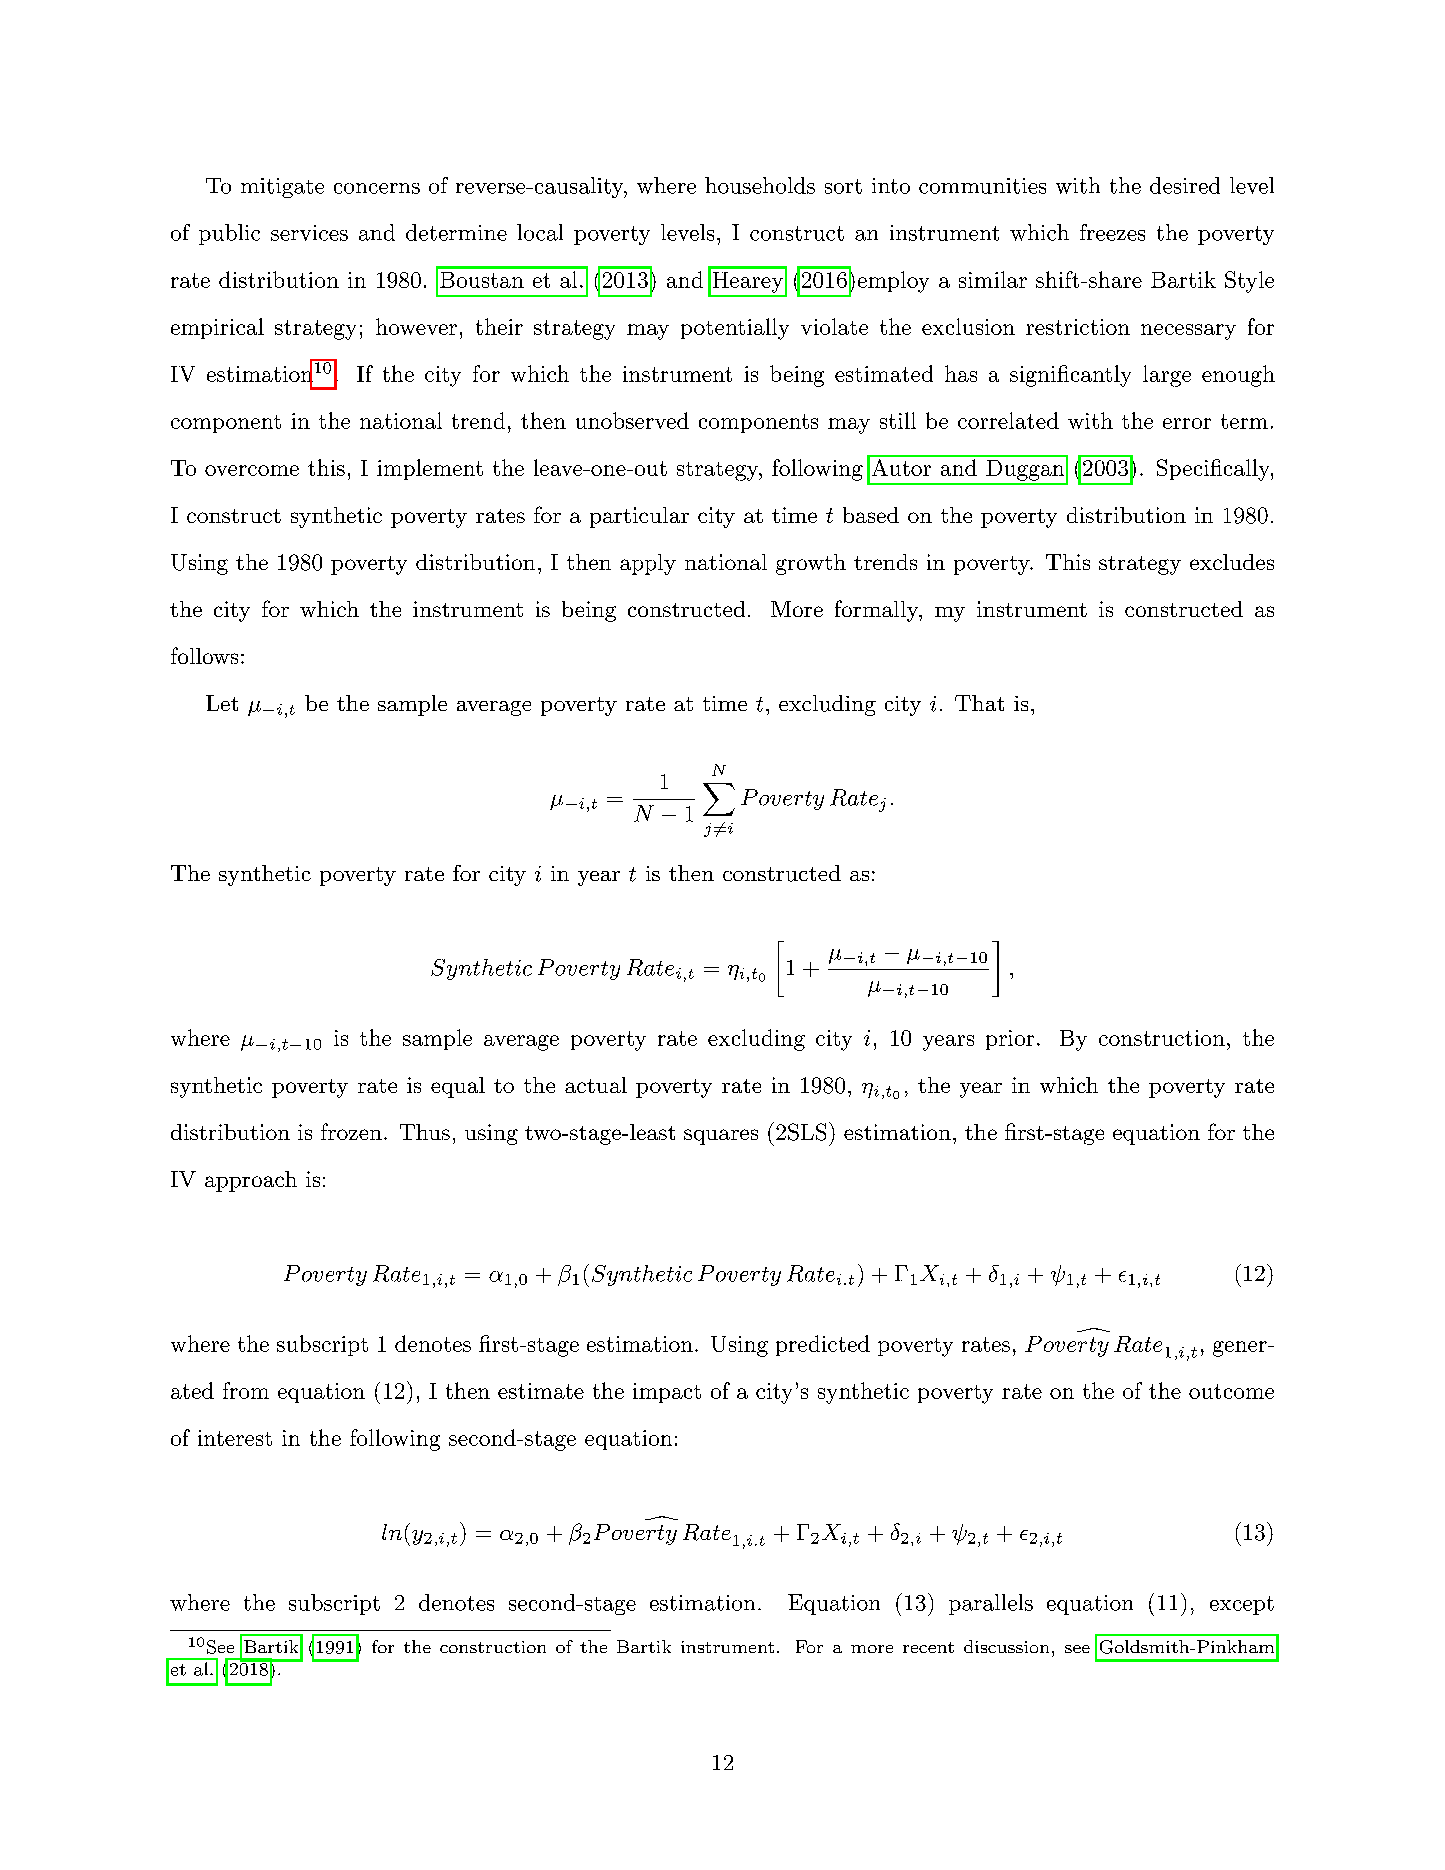 This screenshot has height=1870, width=1445. Describe the element at coordinates (252, 470) in the screenshot. I see `overcome` at that location.
